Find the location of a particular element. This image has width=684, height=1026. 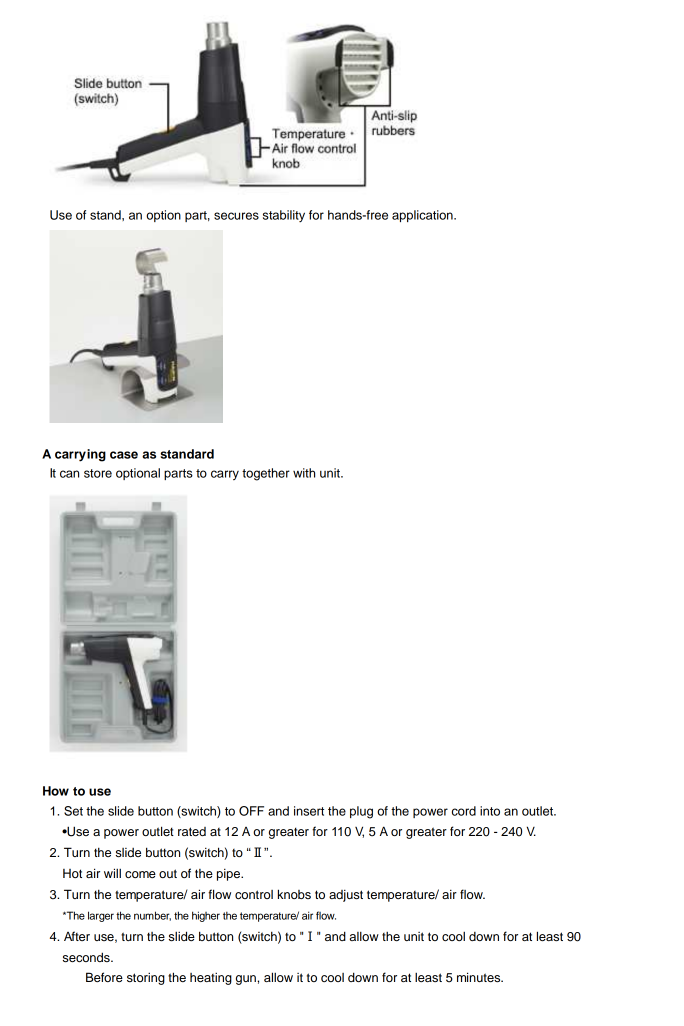

application is located at coordinates (423, 216).
